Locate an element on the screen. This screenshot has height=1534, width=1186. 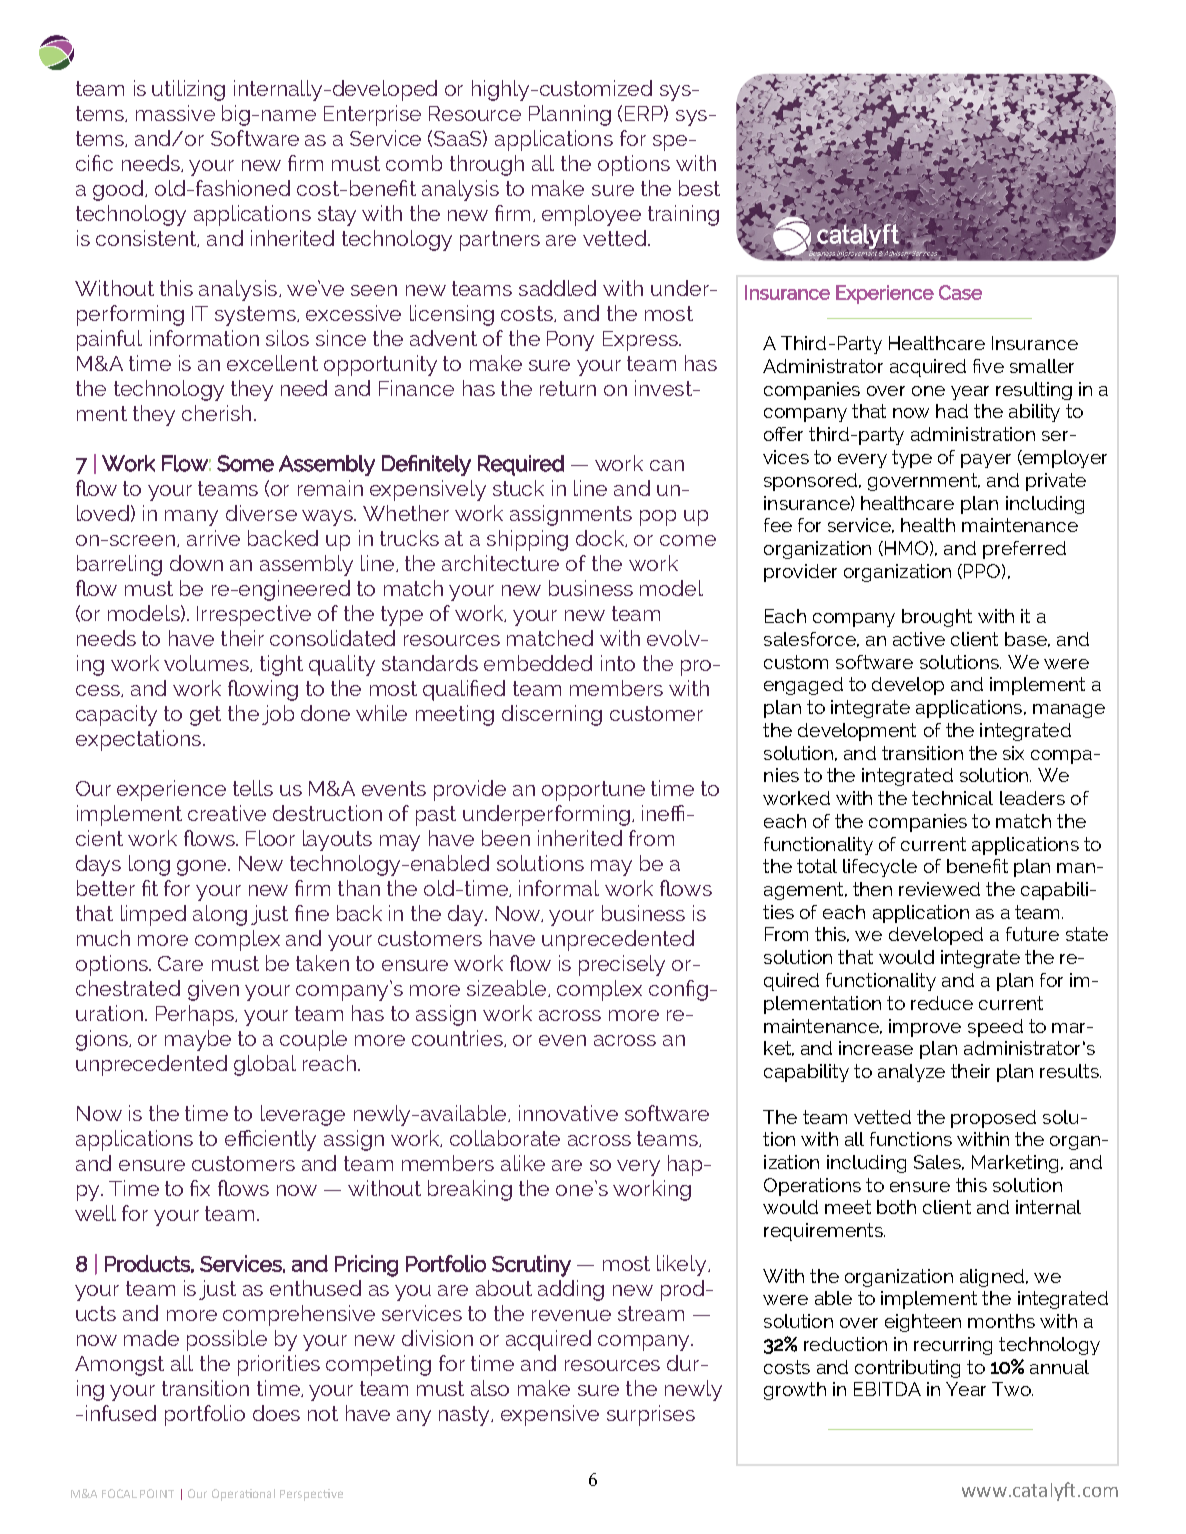
technical is located at coordinates (952, 798).
